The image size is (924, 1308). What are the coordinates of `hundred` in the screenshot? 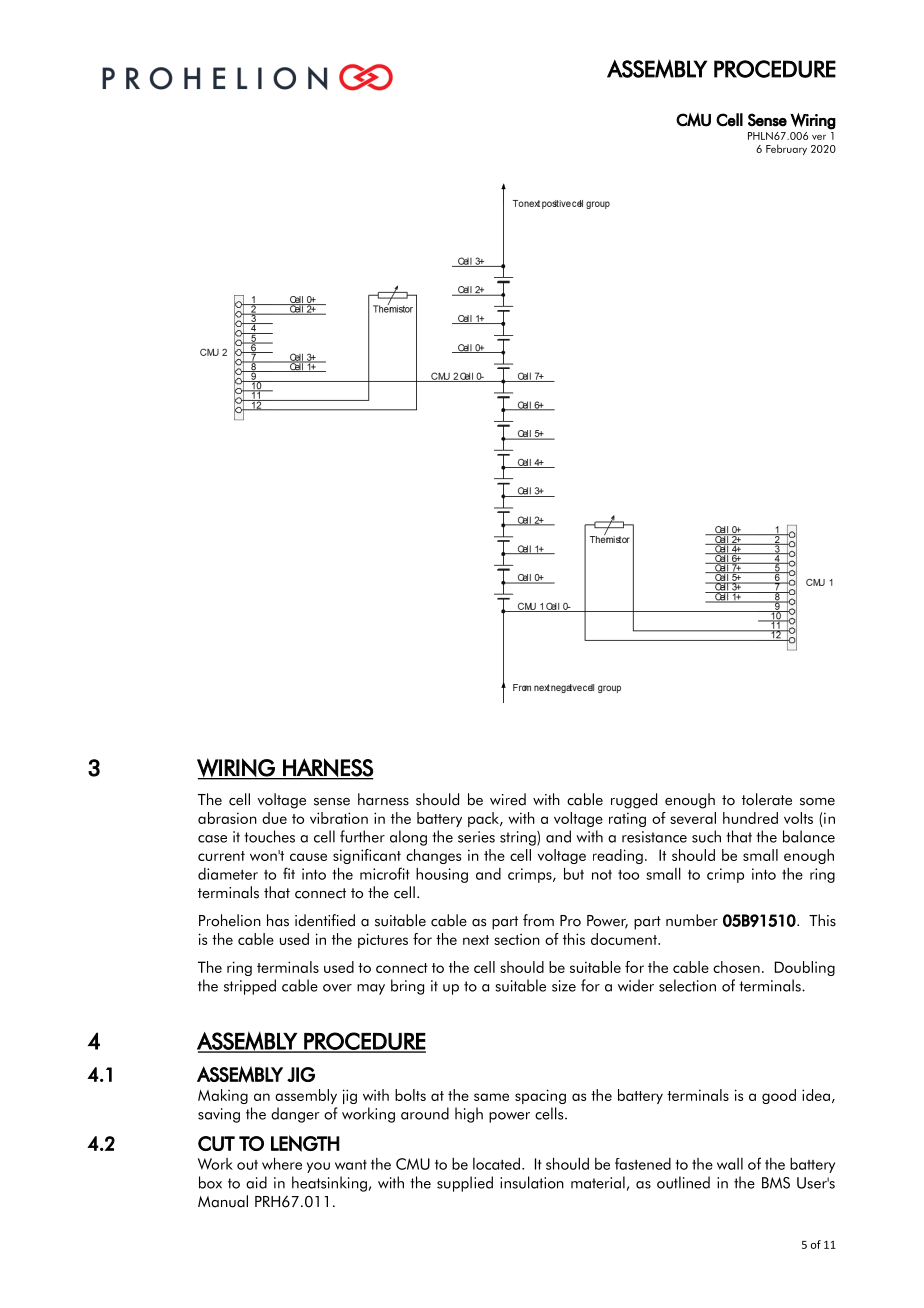 It's located at (750, 818).
